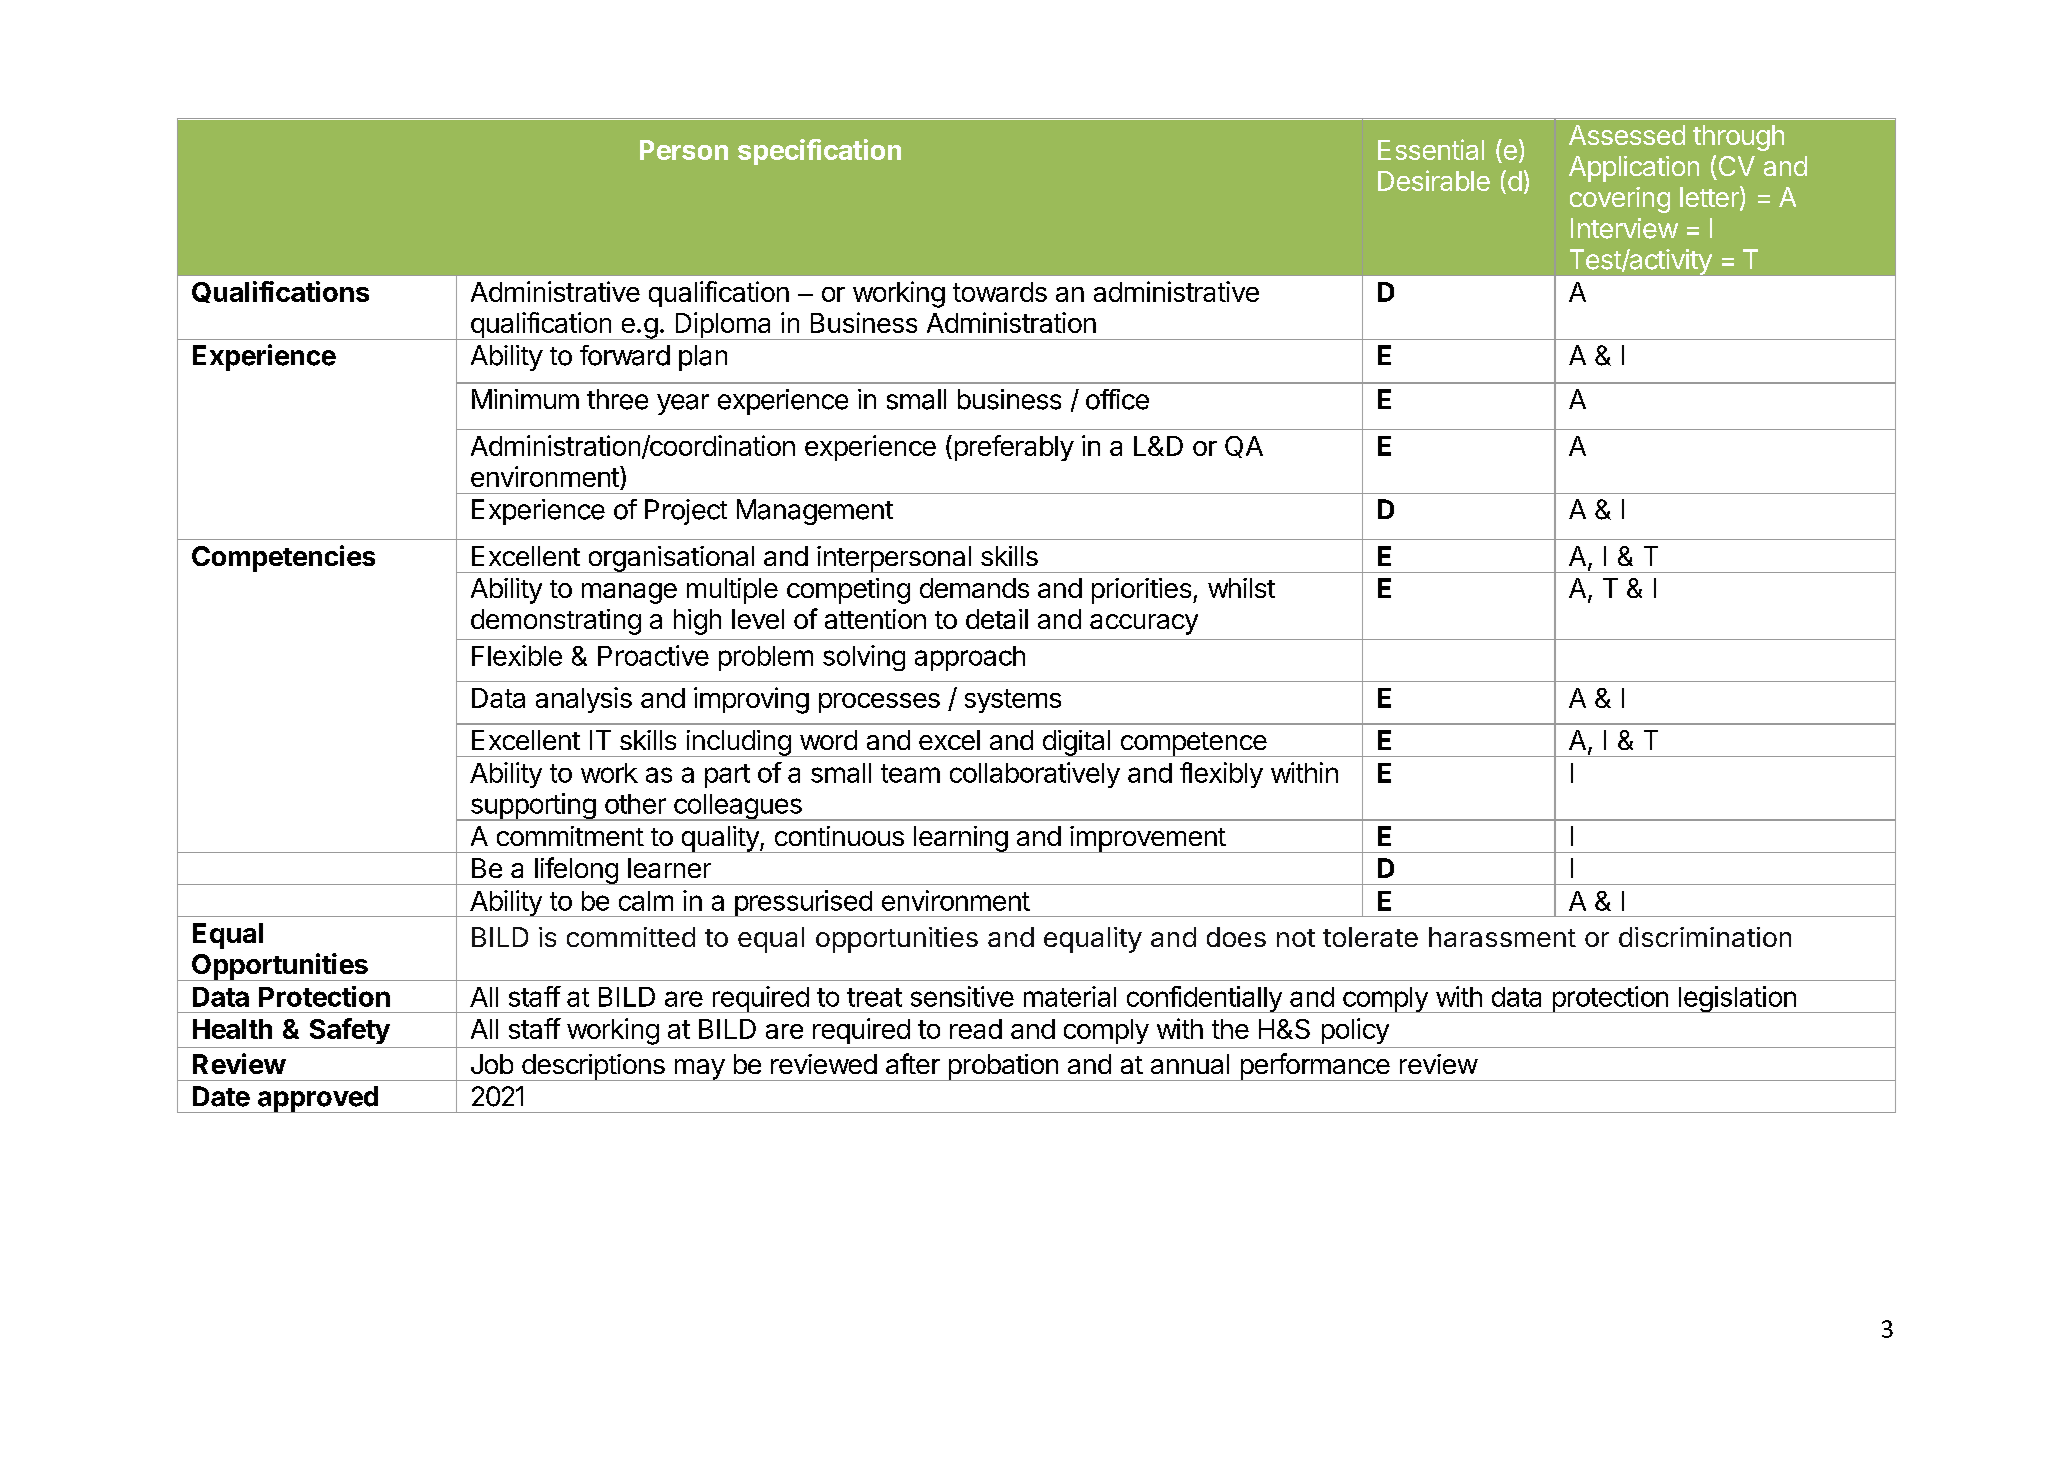 This screenshot has height=1465, width=2071. What do you see at coordinates (1502, 937) in the screenshot?
I see `harassment` at bounding box center [1502, 937].
